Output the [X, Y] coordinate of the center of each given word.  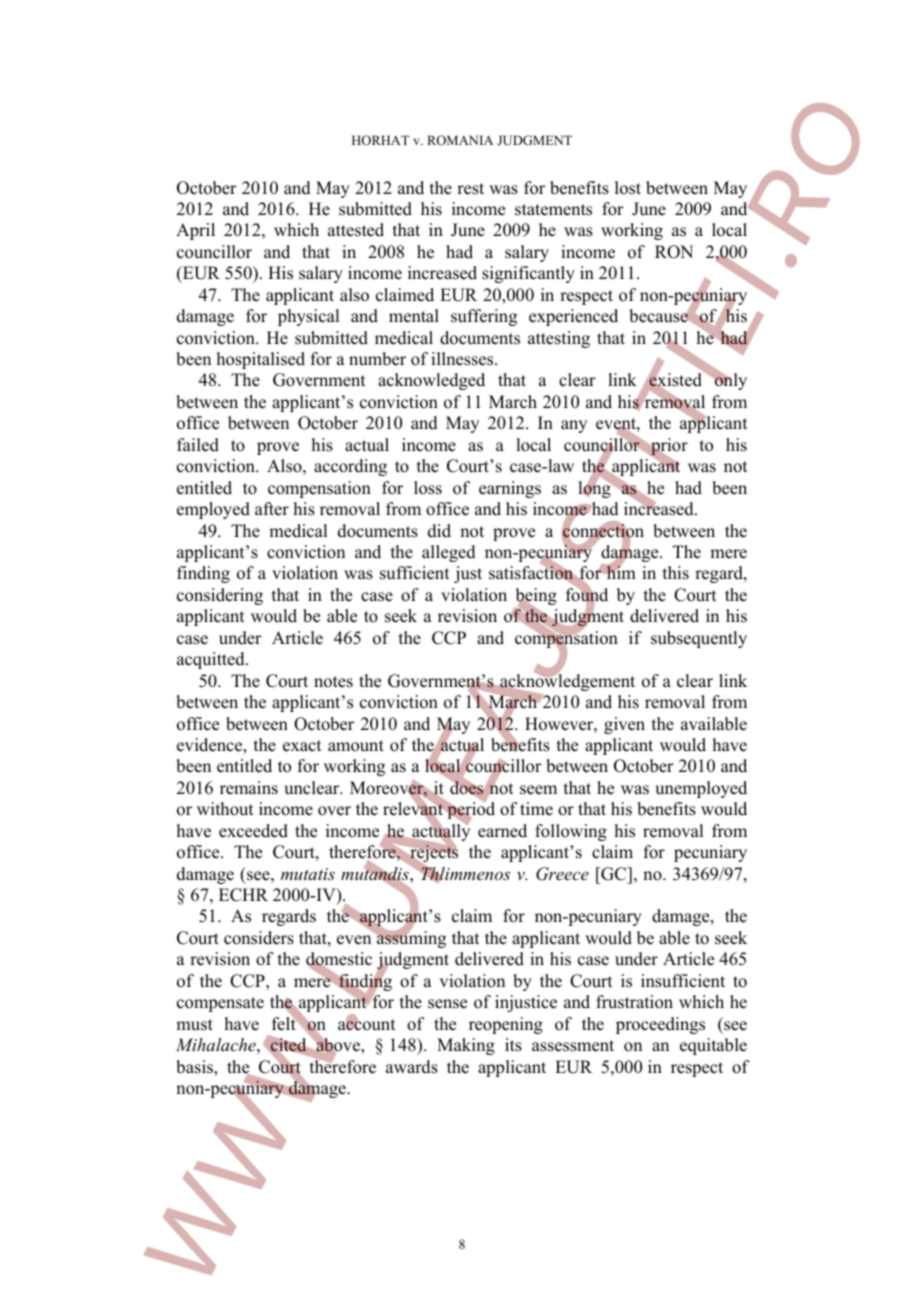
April [195, 231]
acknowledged [431, 381]
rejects [434, 853]
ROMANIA [460, 140]
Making [466, 1046]
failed [198, 445]
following [571, 832]
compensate [220, 1004]
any [574, 426]
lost [628, 188]
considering [220, 596]
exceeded [253, 831]
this [676, 573]
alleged [449, 553]
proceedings [660, 1025]
